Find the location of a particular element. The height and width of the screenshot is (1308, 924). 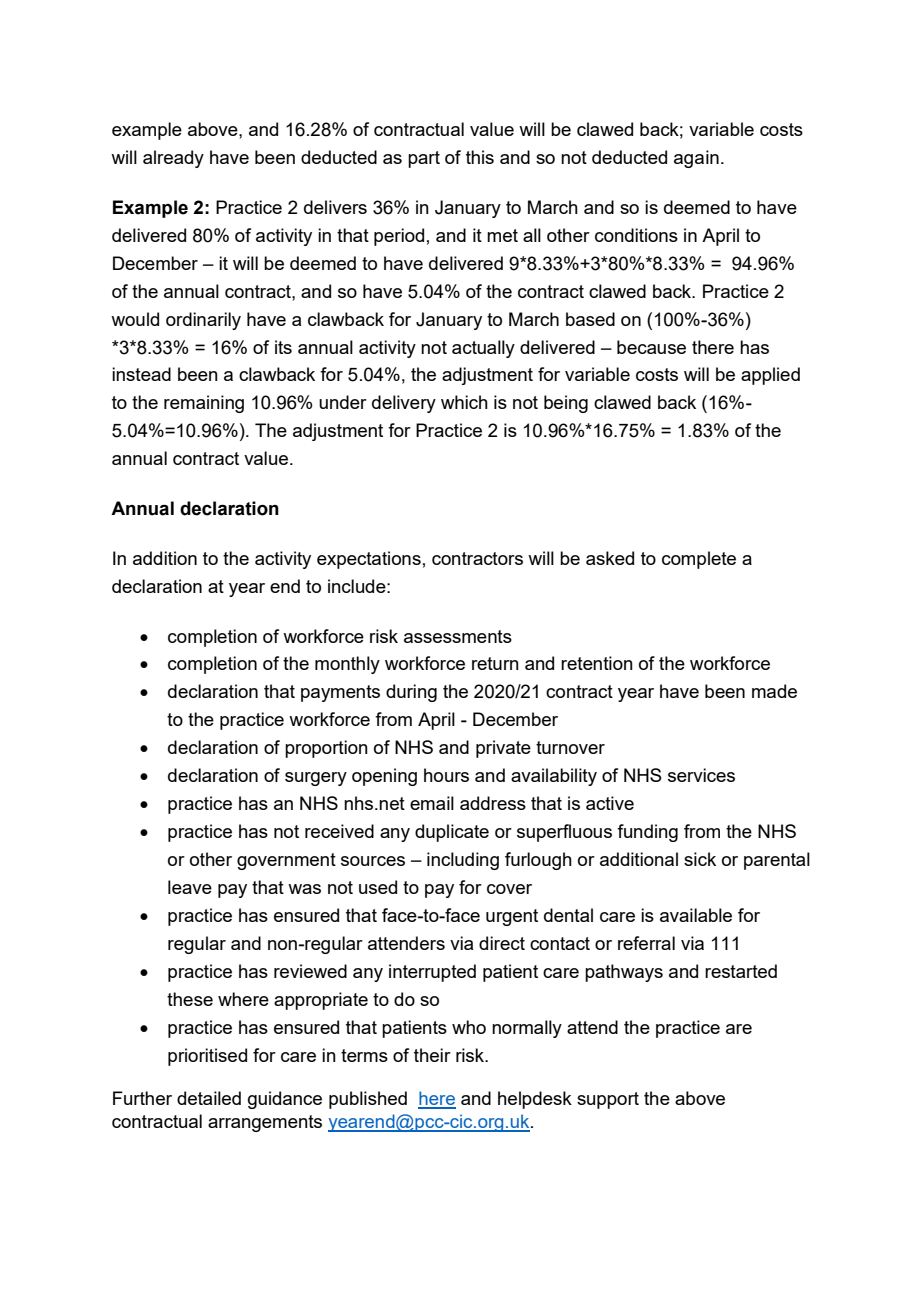

remaining is located at coordinates (204, 404).
